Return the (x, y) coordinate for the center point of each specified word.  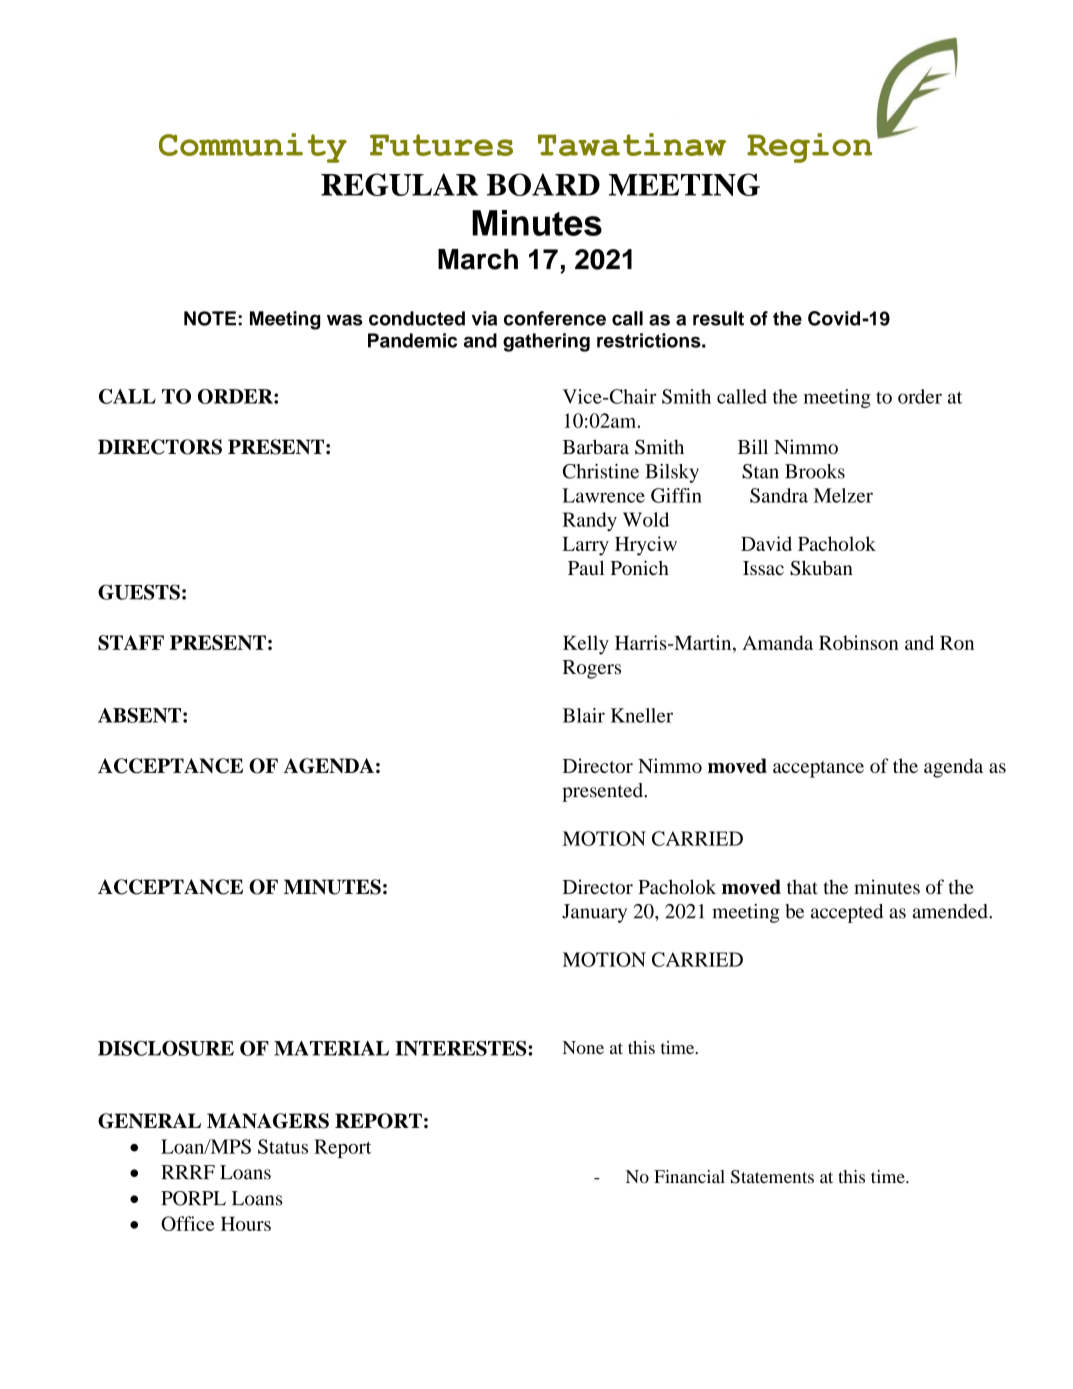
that (802, 886)
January (594, 913)
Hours (246, 1224)
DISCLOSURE (166, 1048)
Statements (772, 1177)
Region (809, 148)
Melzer (843, 495)
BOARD (543, 184)
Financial (689, 1177)
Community (253, 148)
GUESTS (139, 592)
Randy (590, 521)
